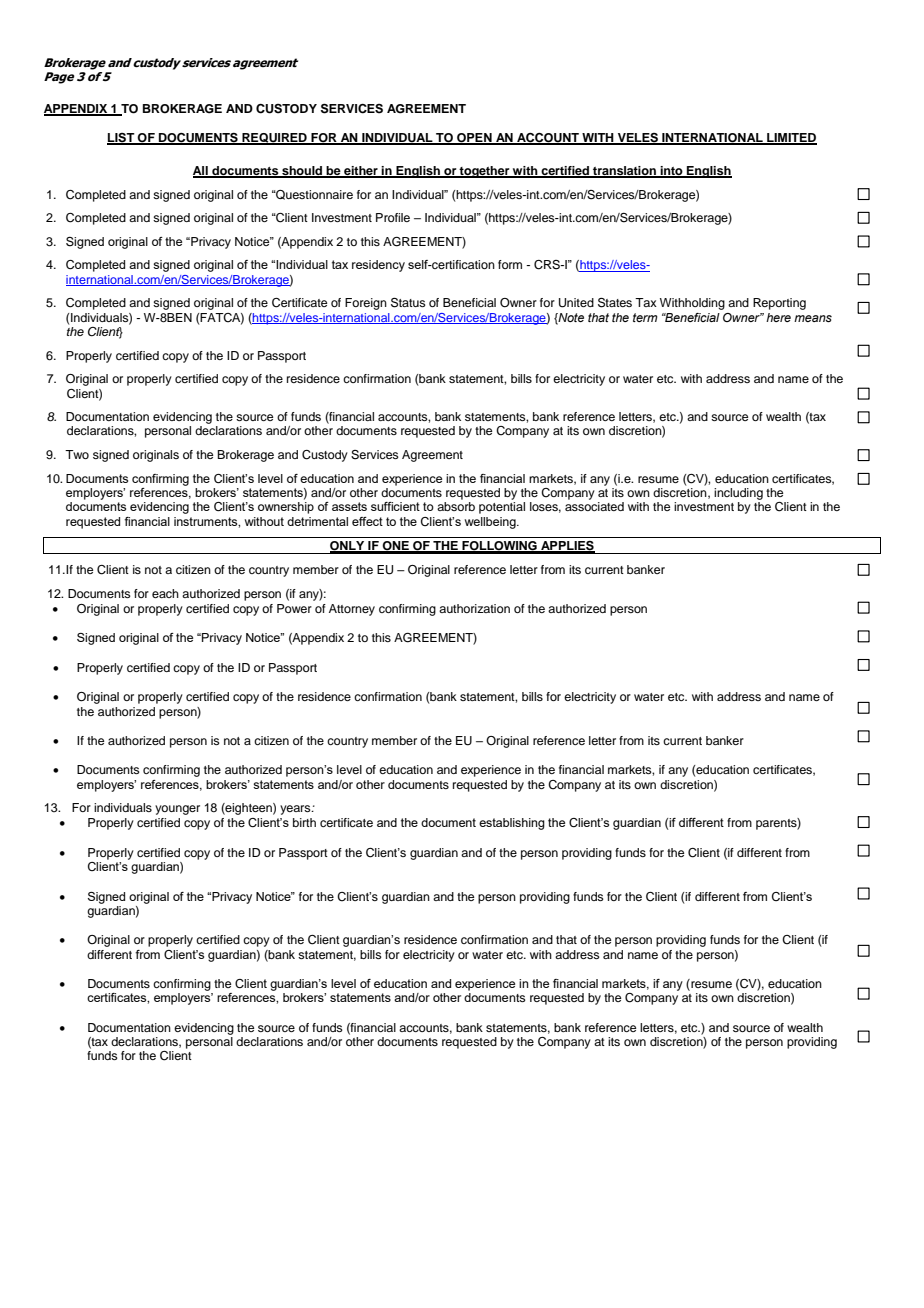 Image resolution: width=924 pixels, height=1308 pixels. What do you see at coordinates (408, 303) in the document?
I see `Status` at bounding box center [408, 303].
